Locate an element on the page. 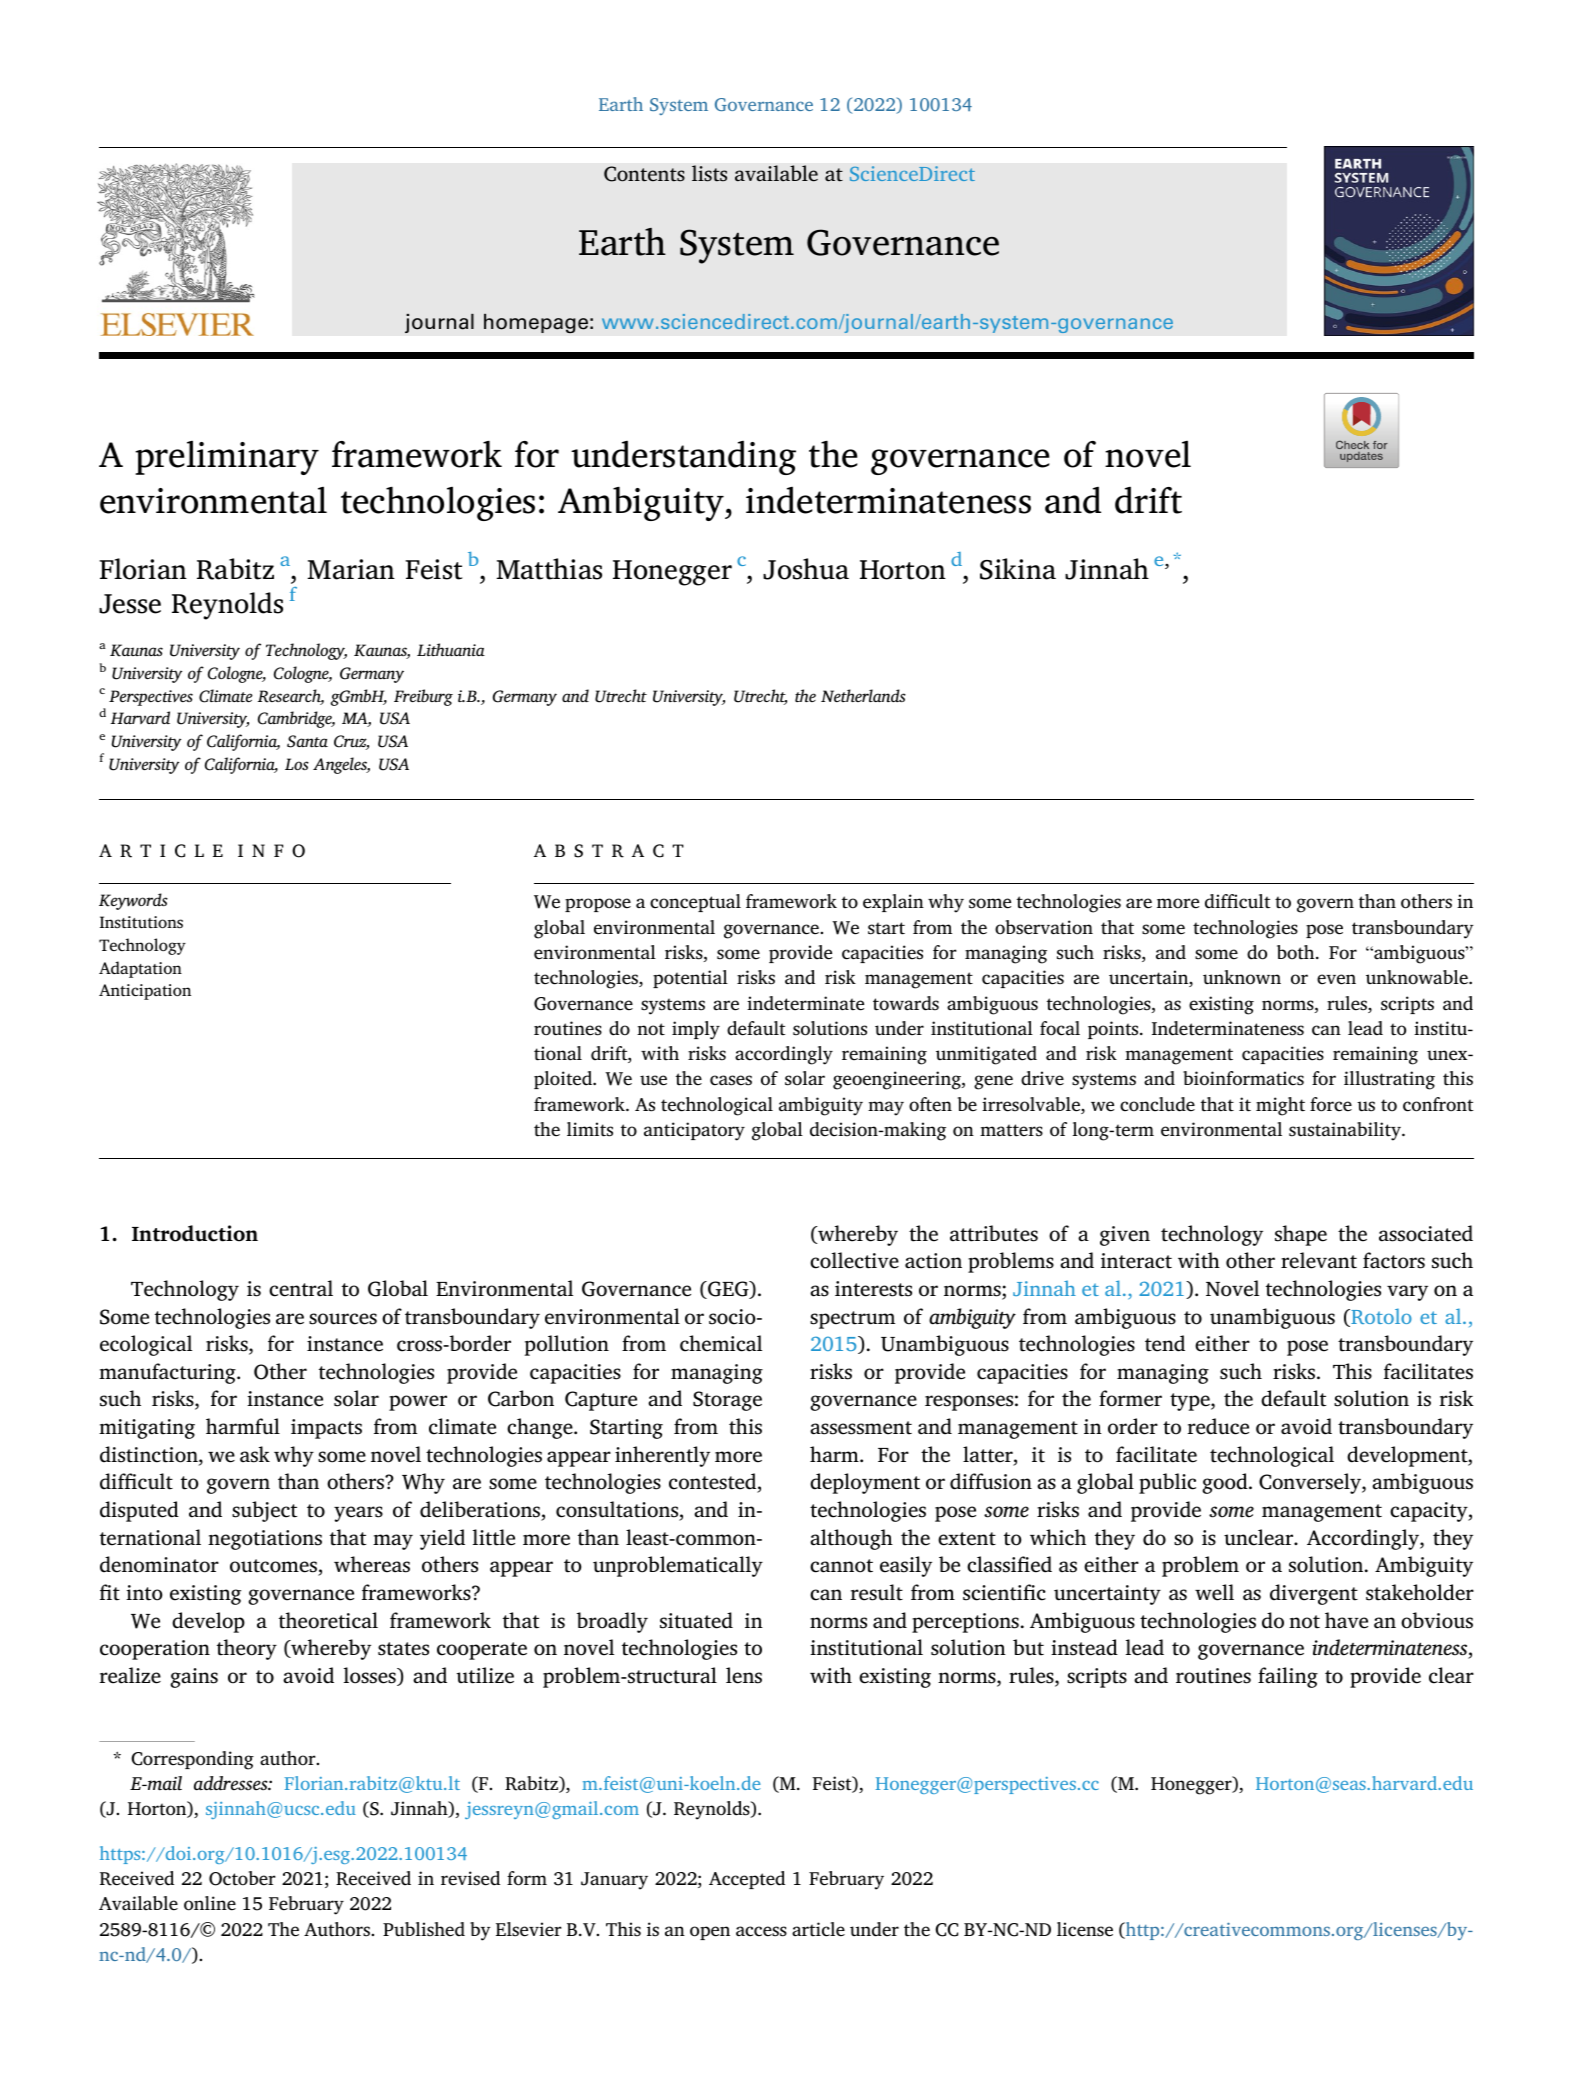 Image resolution: width=1573 pixels, height=2097 pixels. Netherlands is located at coordinates (863, 695).
